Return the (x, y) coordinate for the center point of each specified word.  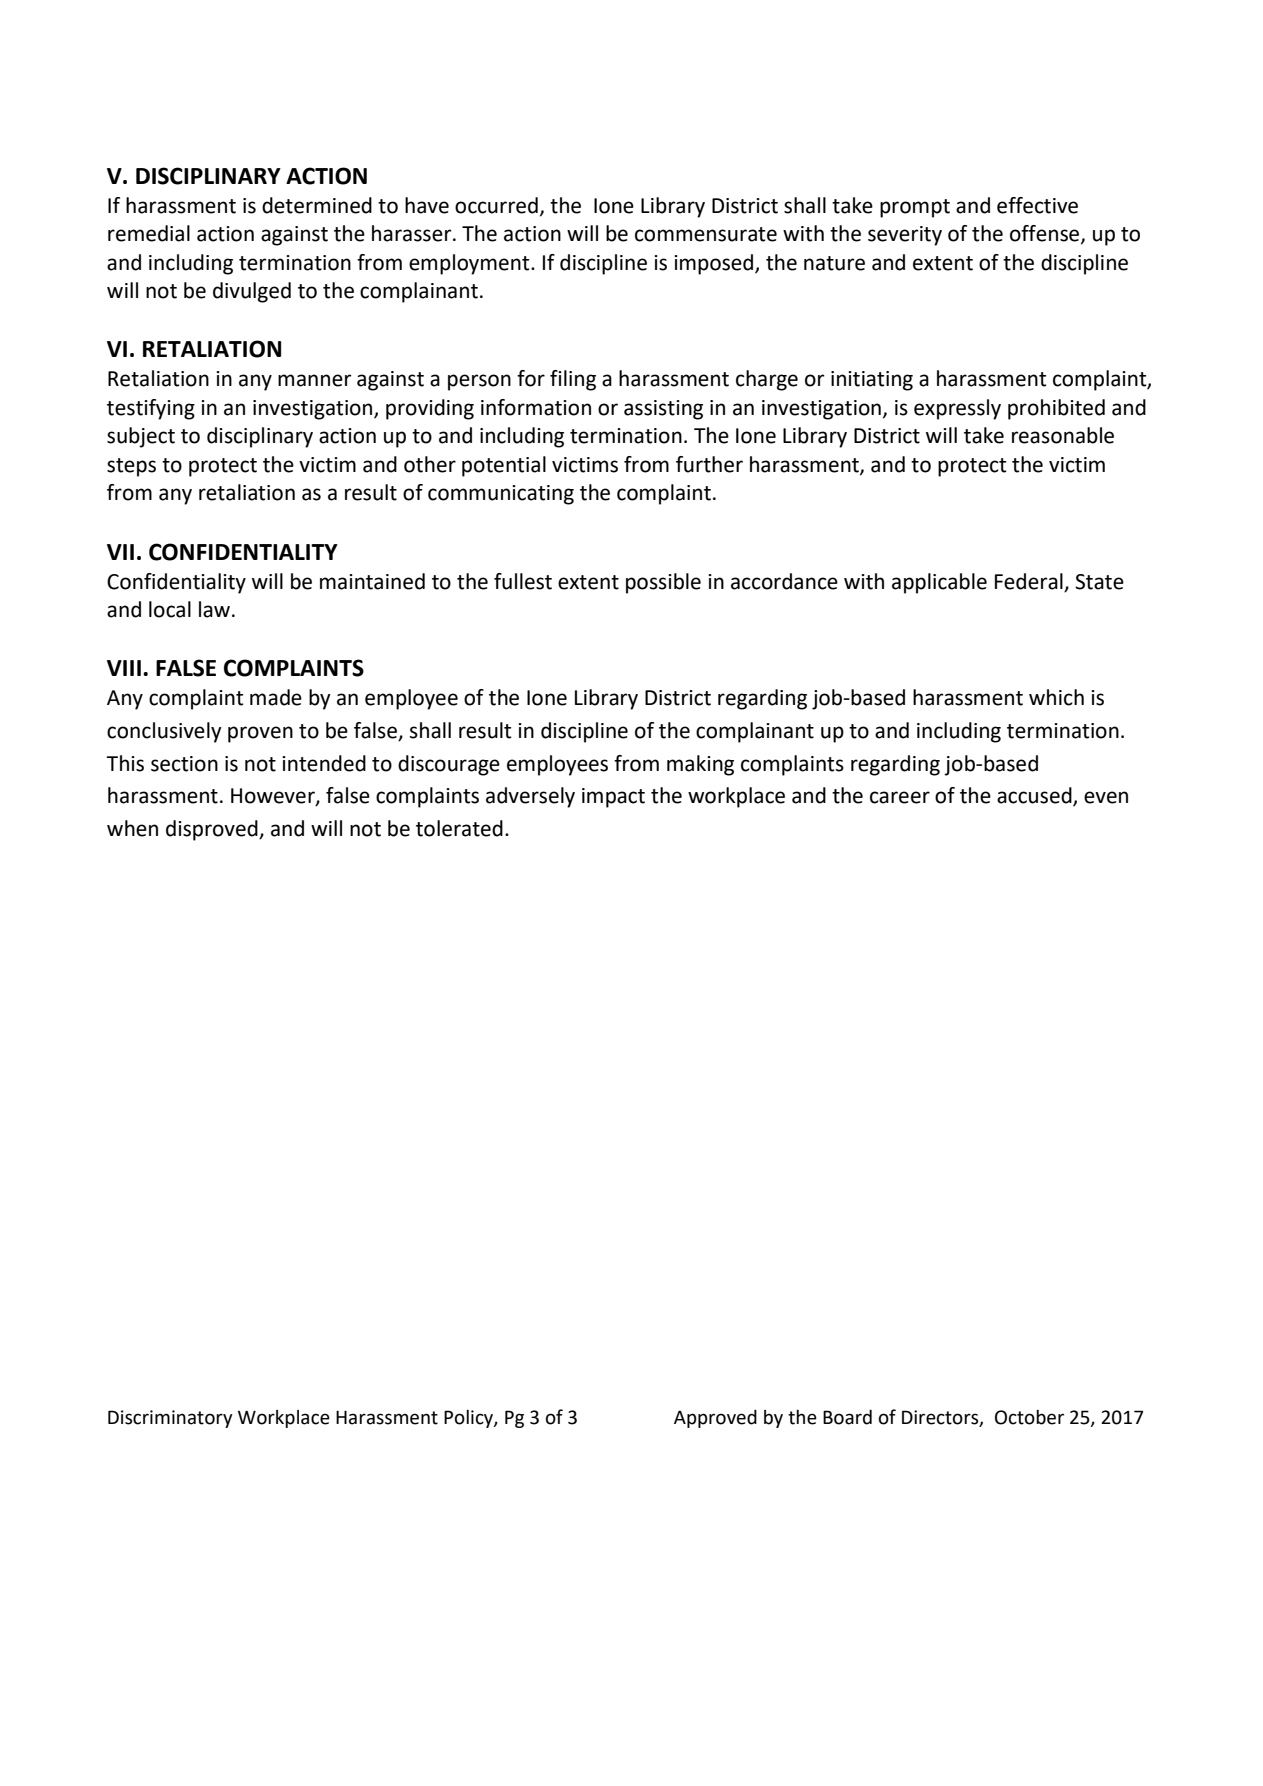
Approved (715, 1419)
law (214, 609)
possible (663, 583)
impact (613, 798)
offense (1046, 234)
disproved (213, 830)
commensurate (706, 234)
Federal (1029, 581)
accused (1035, 796)
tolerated (459, 828)
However (274, 797)
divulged (252, 292)
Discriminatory (170, 1419)
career (900, 797)
